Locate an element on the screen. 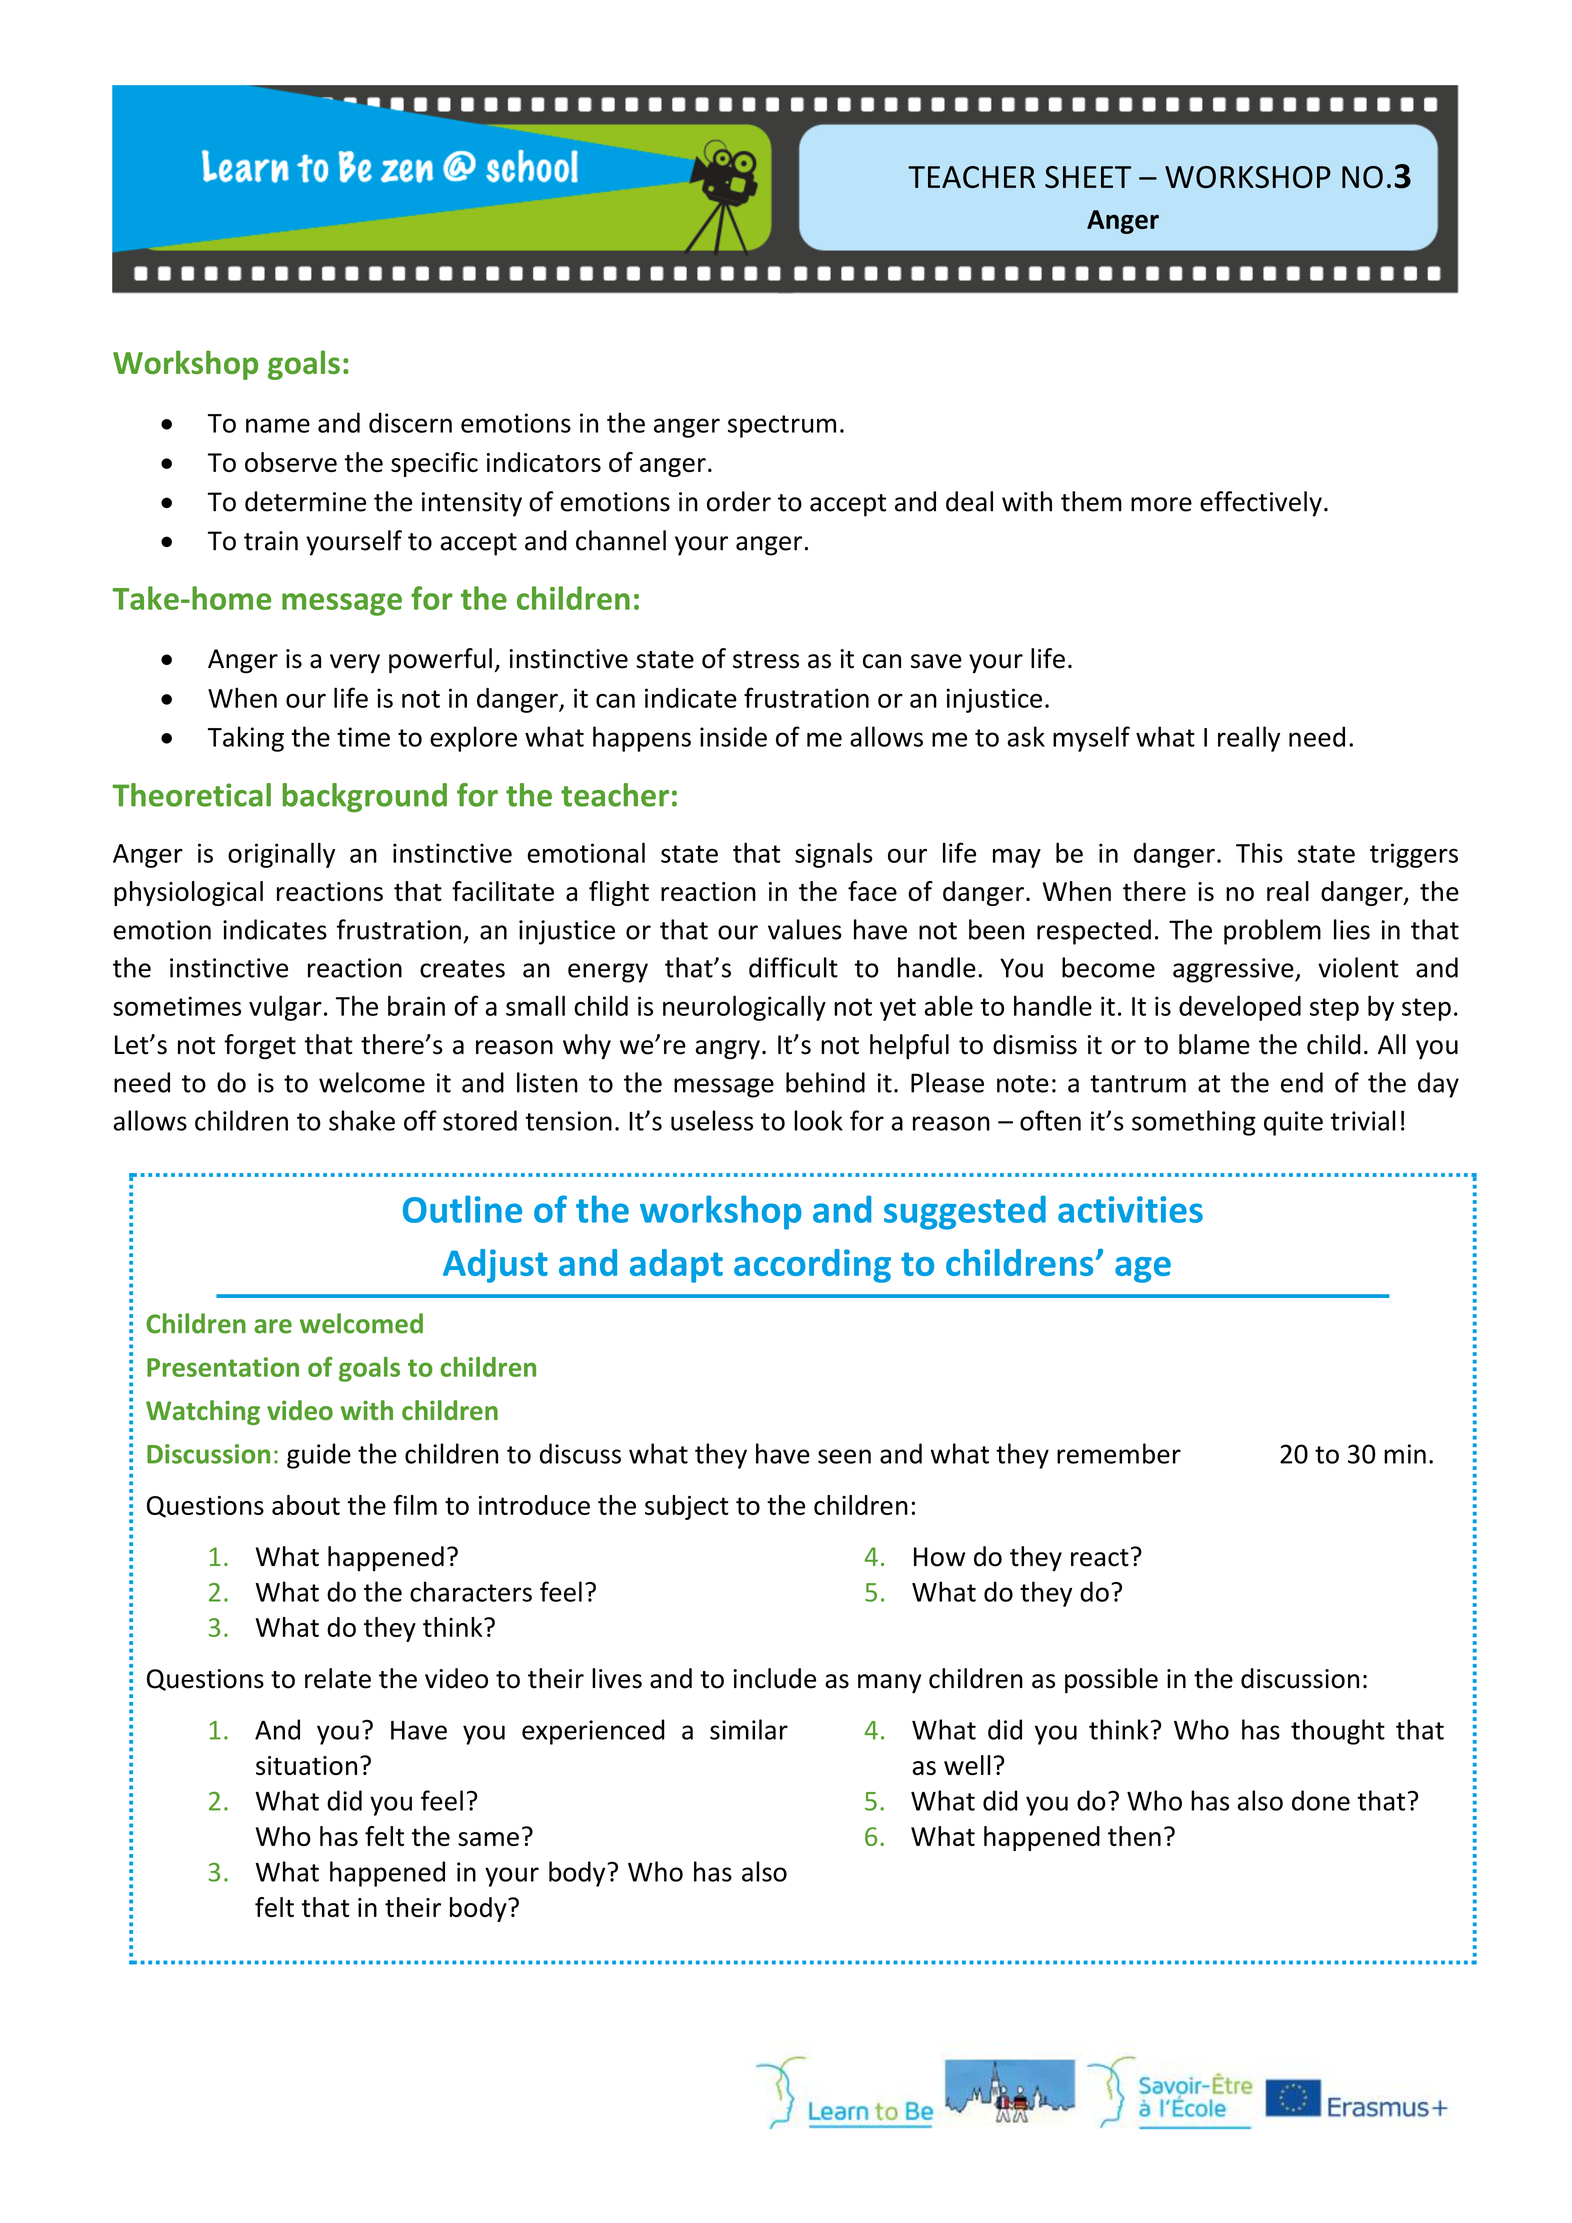 The image size is (1572, 2223). order is located at coordinates (739, 501).
